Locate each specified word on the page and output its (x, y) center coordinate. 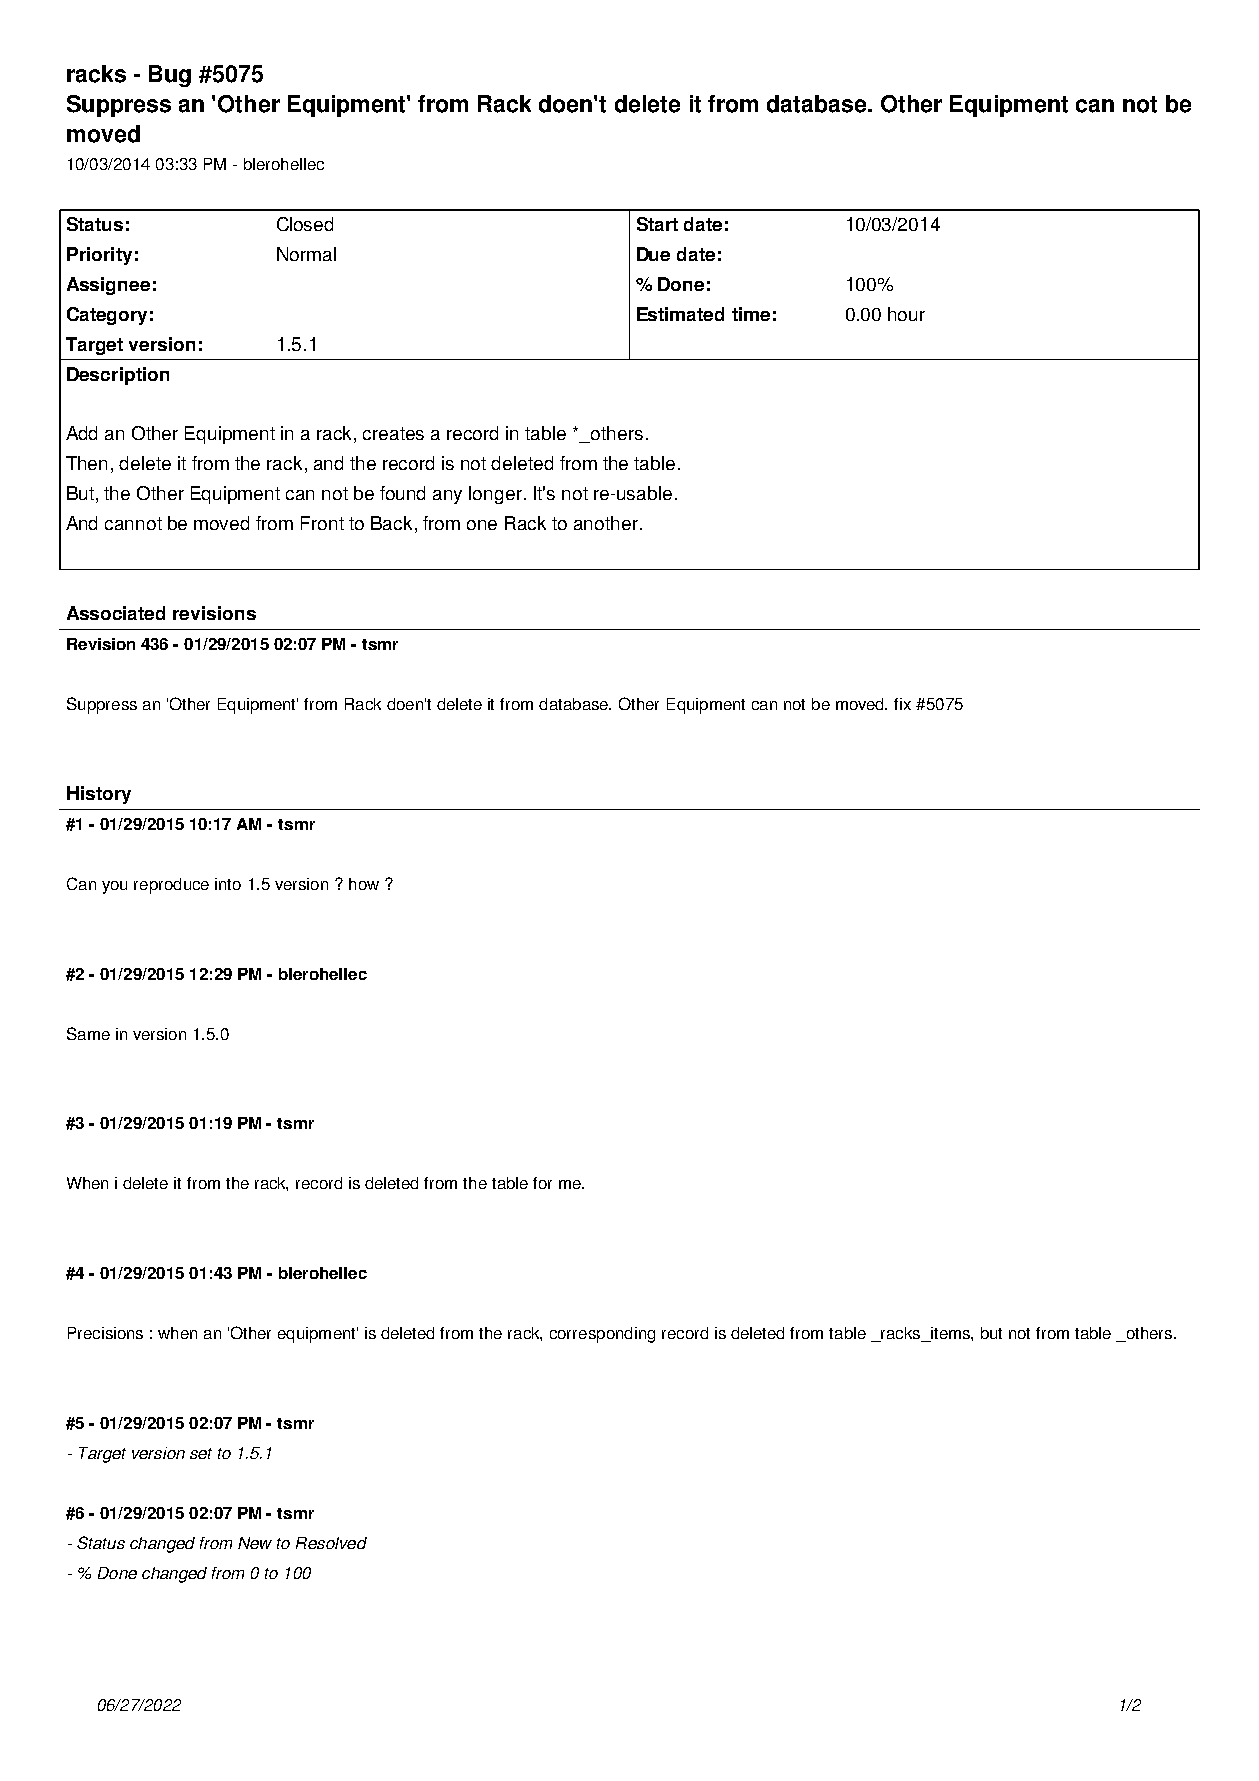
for (542, 1183)
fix (902, 704)
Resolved (331, 1543)
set (201, 1453)
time (751, 314)
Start (657, 224)
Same (88, 1033)
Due (653, 254)
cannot (133, 523)
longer (495, 495)
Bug (170, 76)
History (99, 795)
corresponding (602, 1335)
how (364, 884)
